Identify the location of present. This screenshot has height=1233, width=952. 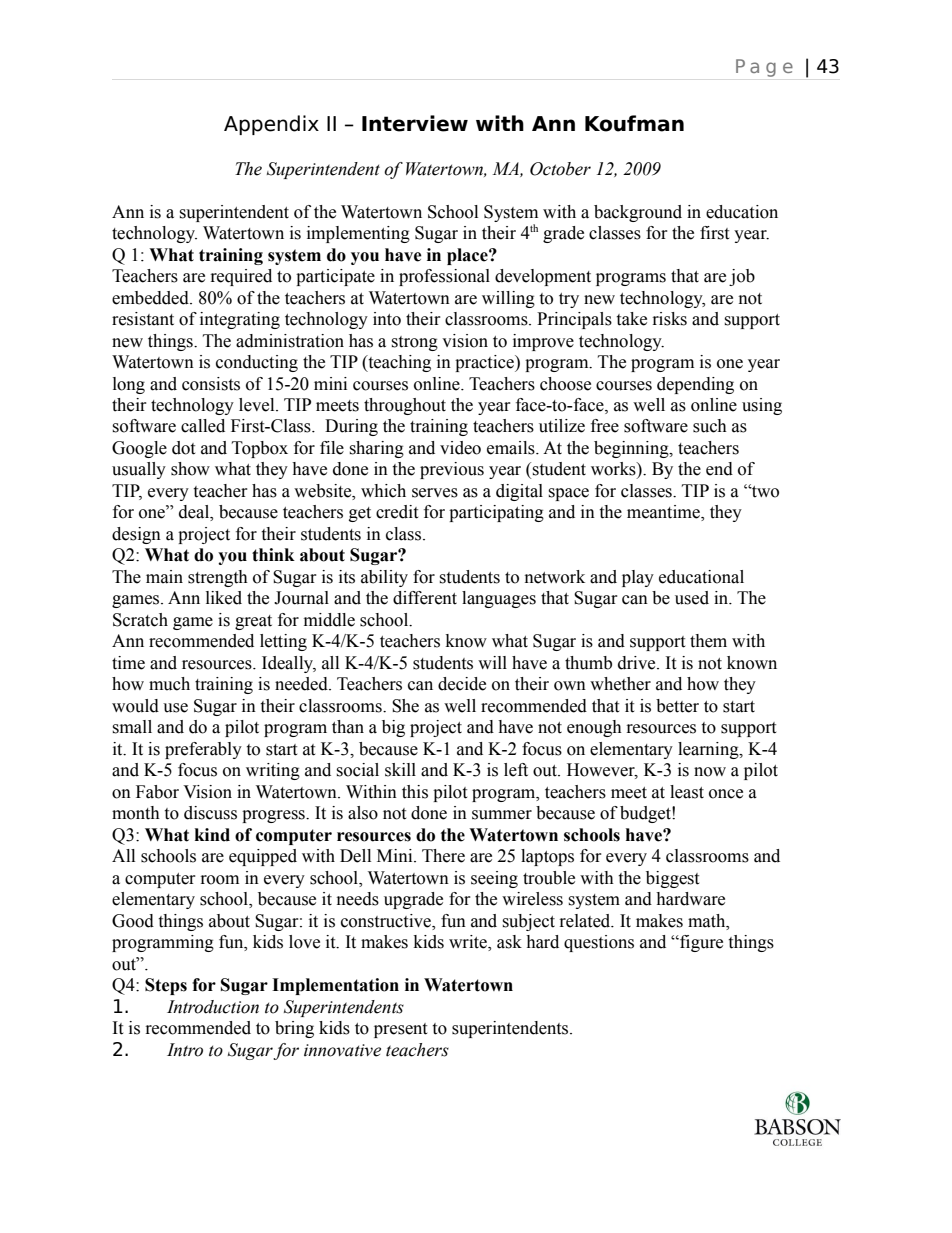
(400, 1030).
